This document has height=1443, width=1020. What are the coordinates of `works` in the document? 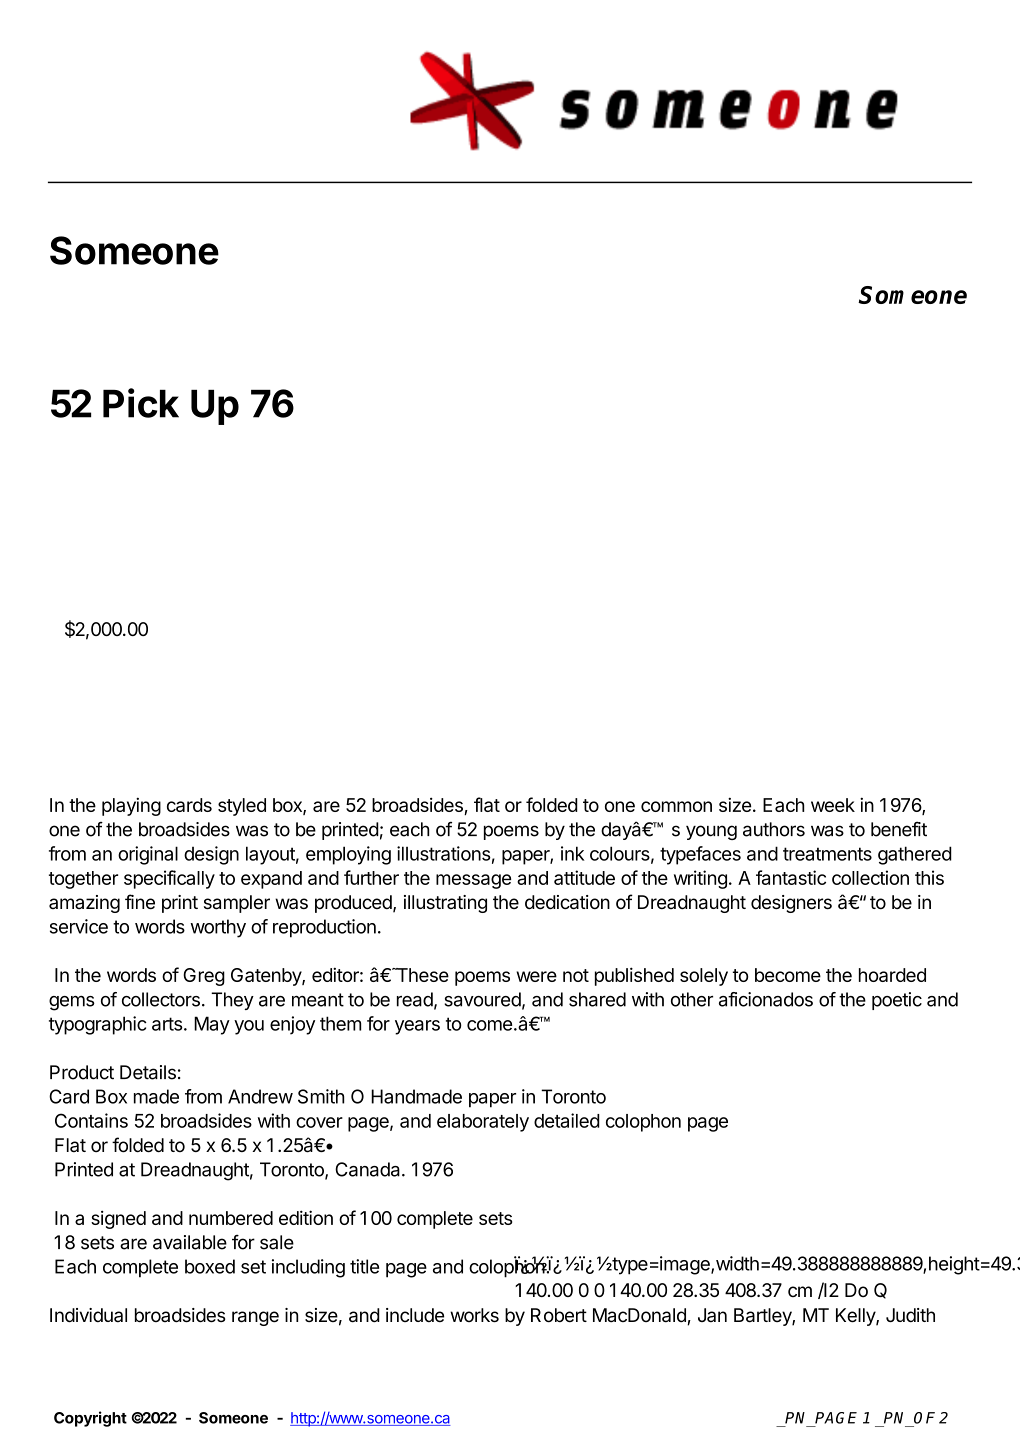 It's located at (474, 1315).
